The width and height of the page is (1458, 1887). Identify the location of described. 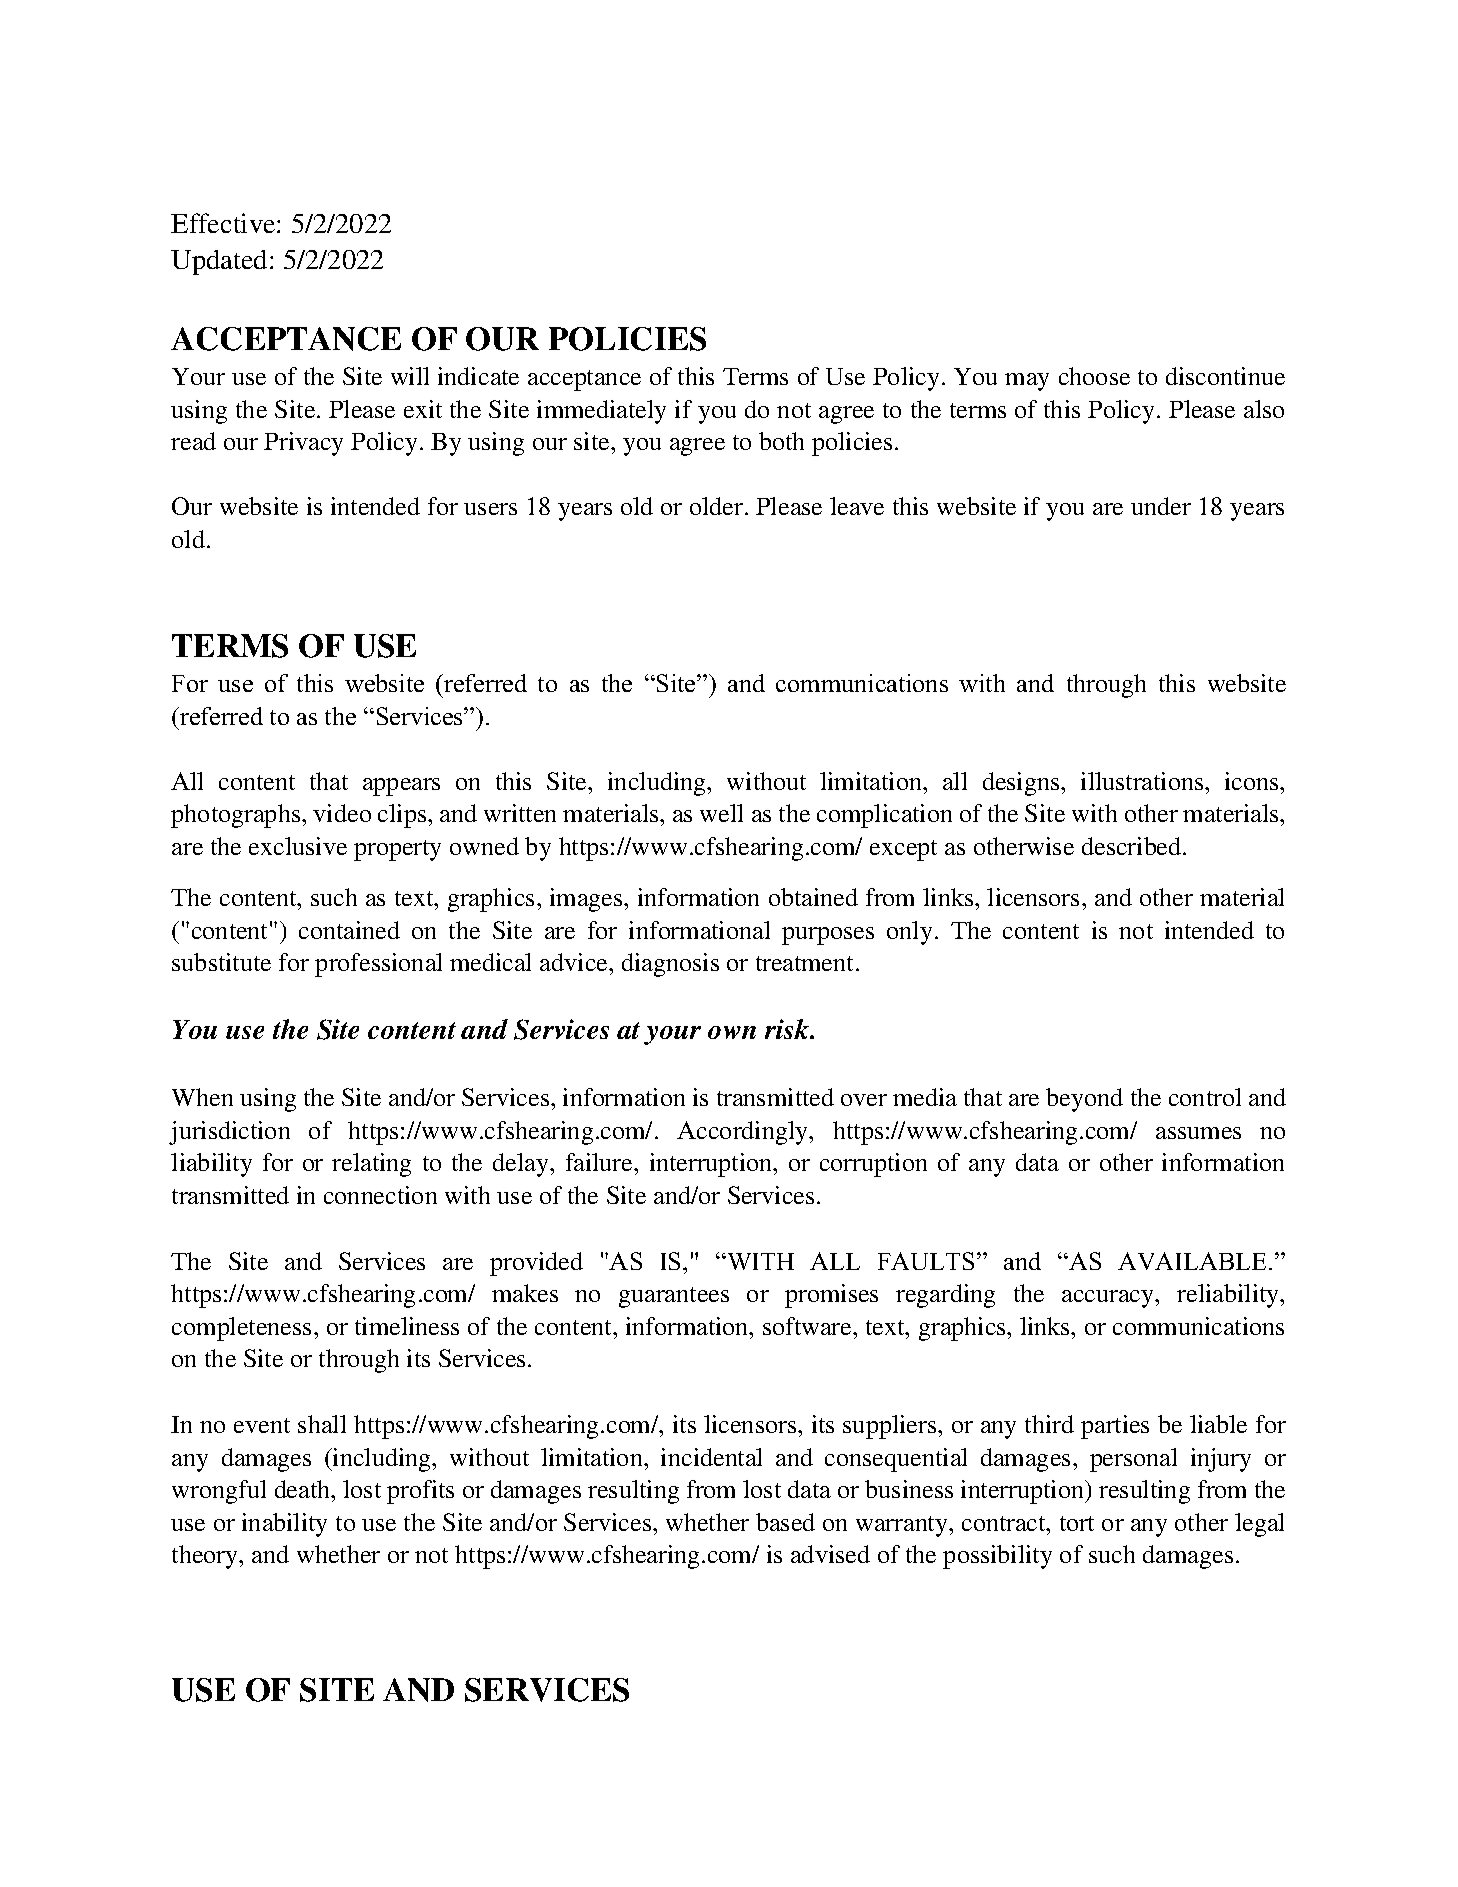
(1133, 846).
